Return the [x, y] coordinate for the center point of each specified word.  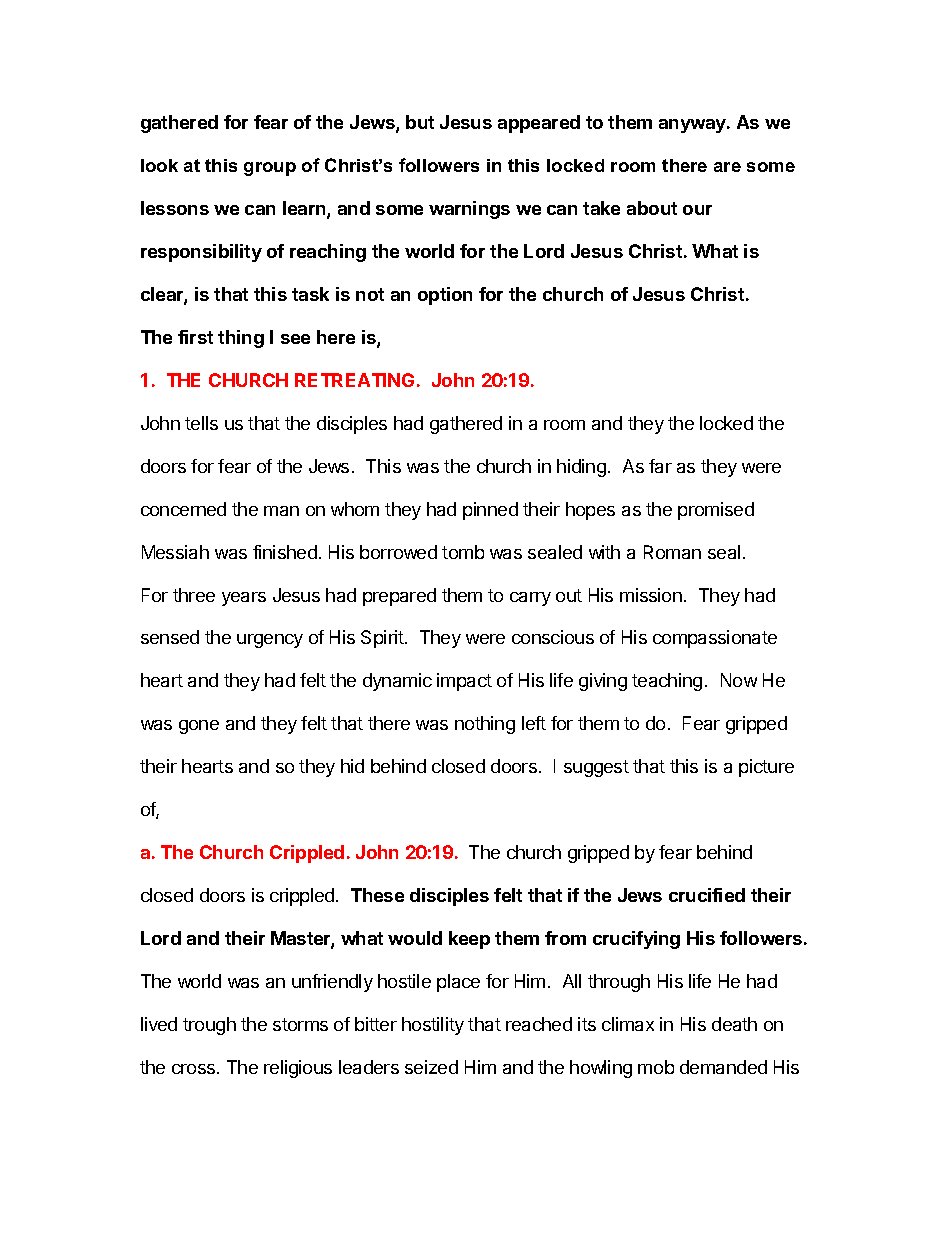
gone [199, 727]
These [377, 895]
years [244, 599]
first [195, 337]
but [420, 122]
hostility [433, 1026]
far [660, 466]
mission [651, 595]
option [445, 296]
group [270, 169]
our [697, 210]
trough [209, 1026]
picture [766, 768]
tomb [463, 552]
